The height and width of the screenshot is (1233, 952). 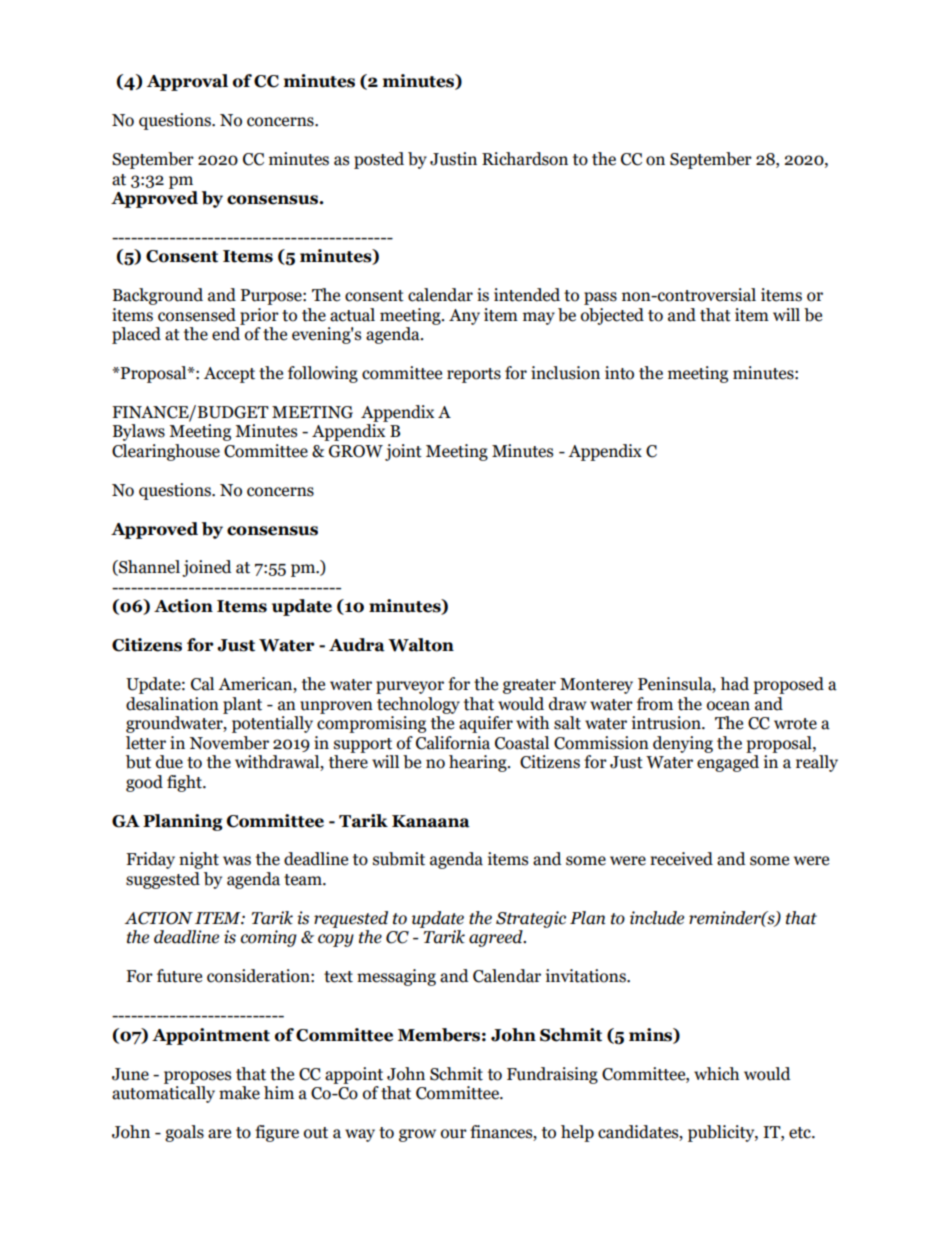 I want to click on joined, so click(x=207, y=568).
